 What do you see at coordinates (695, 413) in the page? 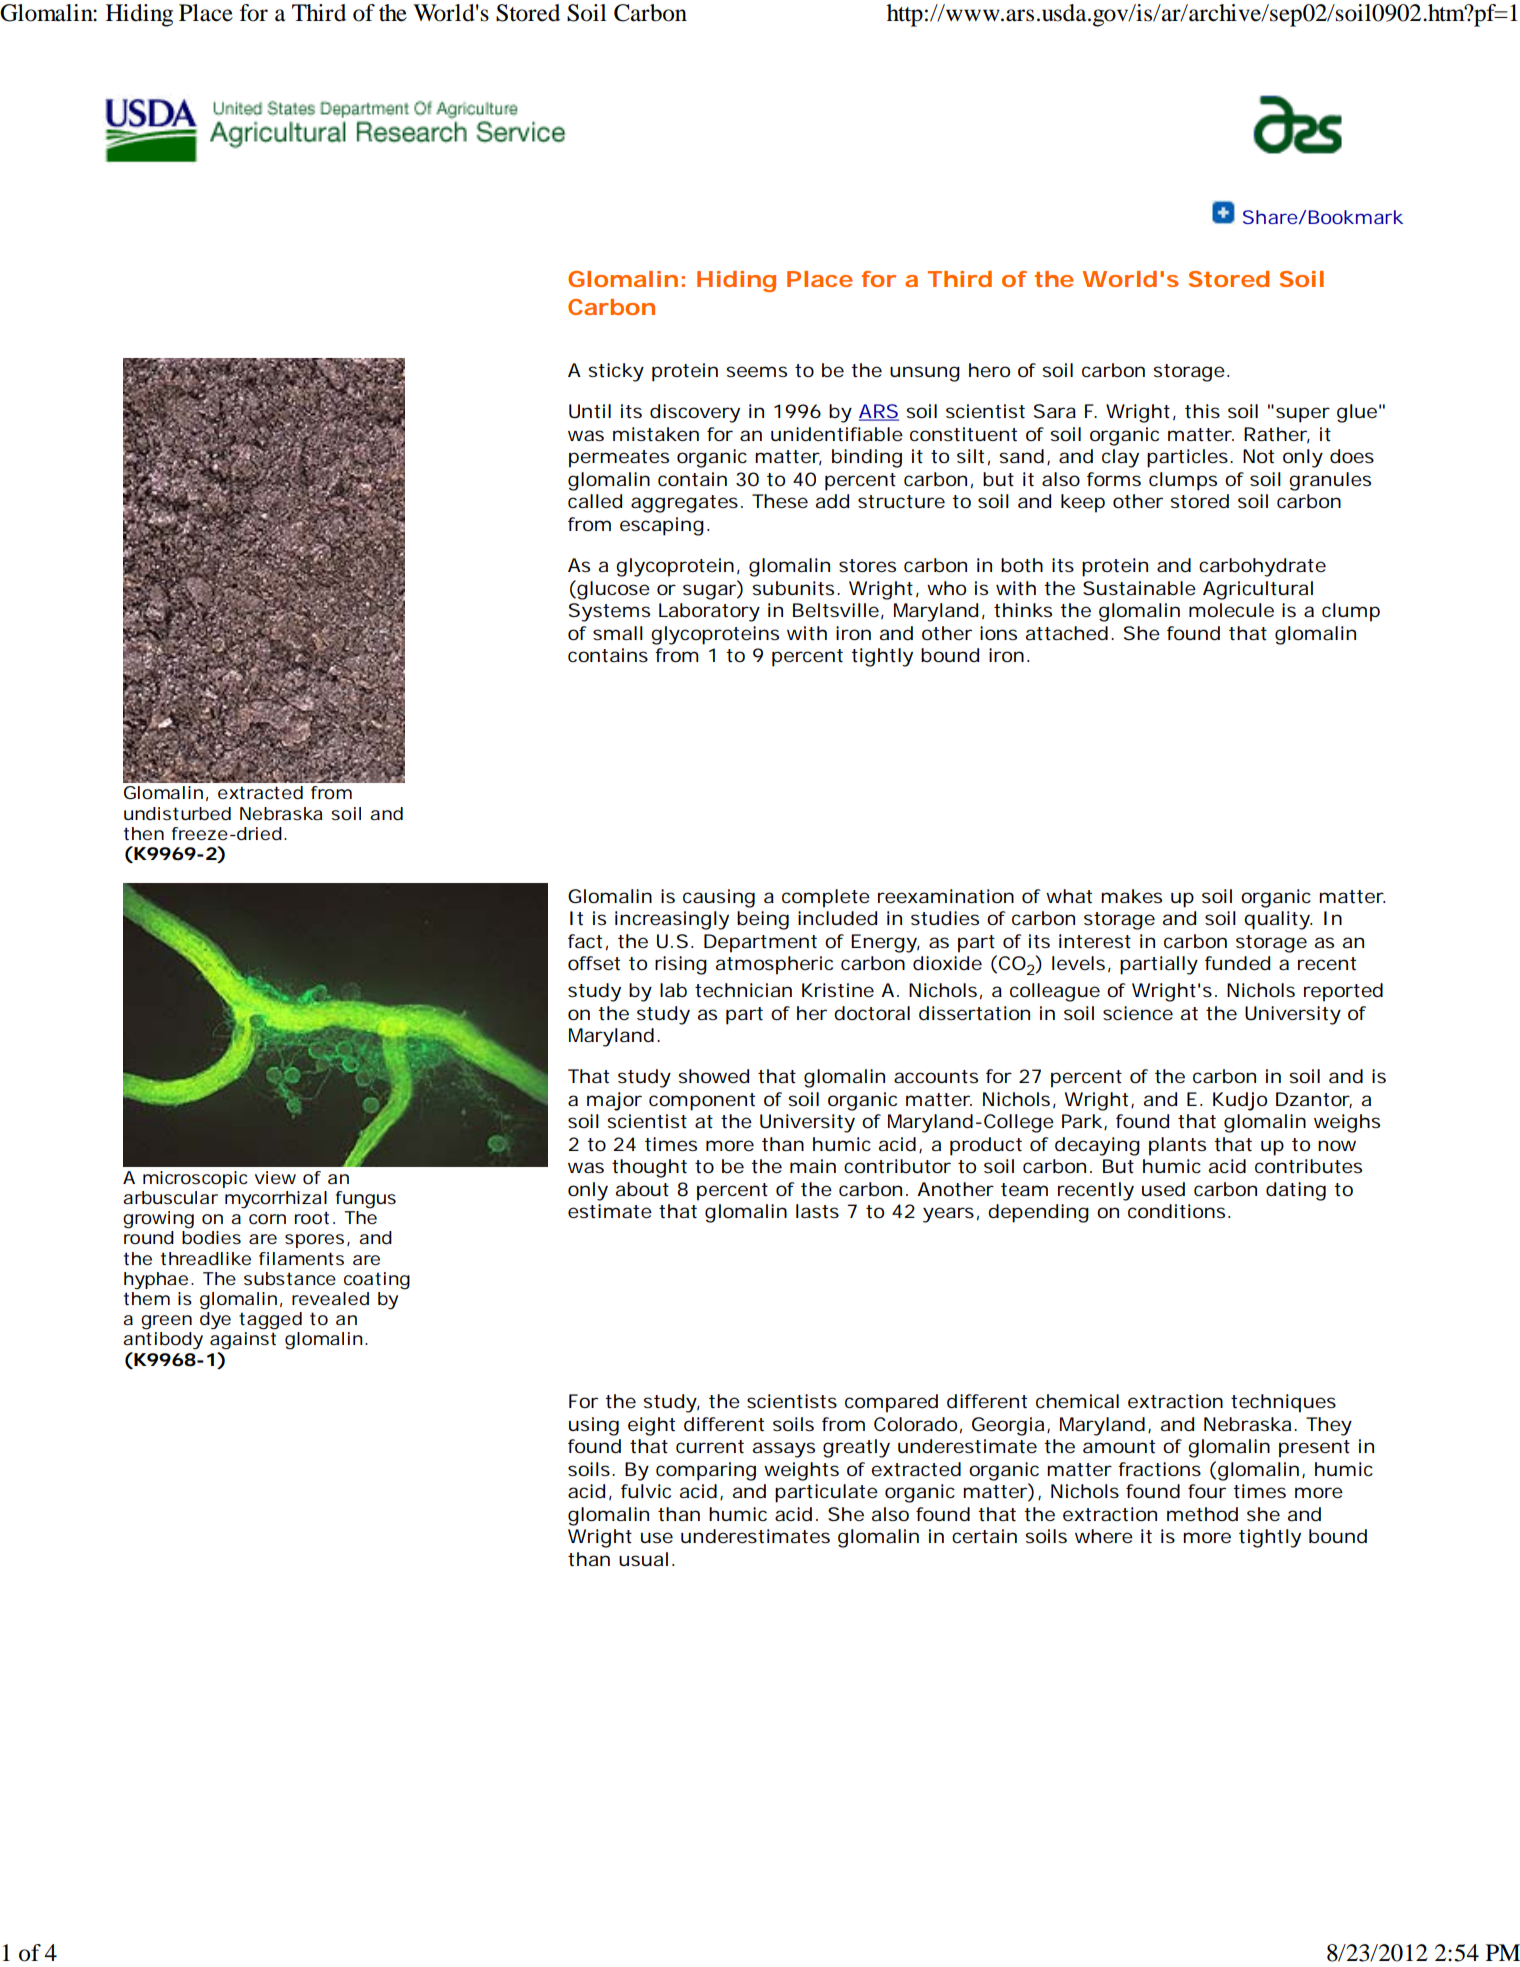
I see `discovery` at bounding box center [695, 413].
